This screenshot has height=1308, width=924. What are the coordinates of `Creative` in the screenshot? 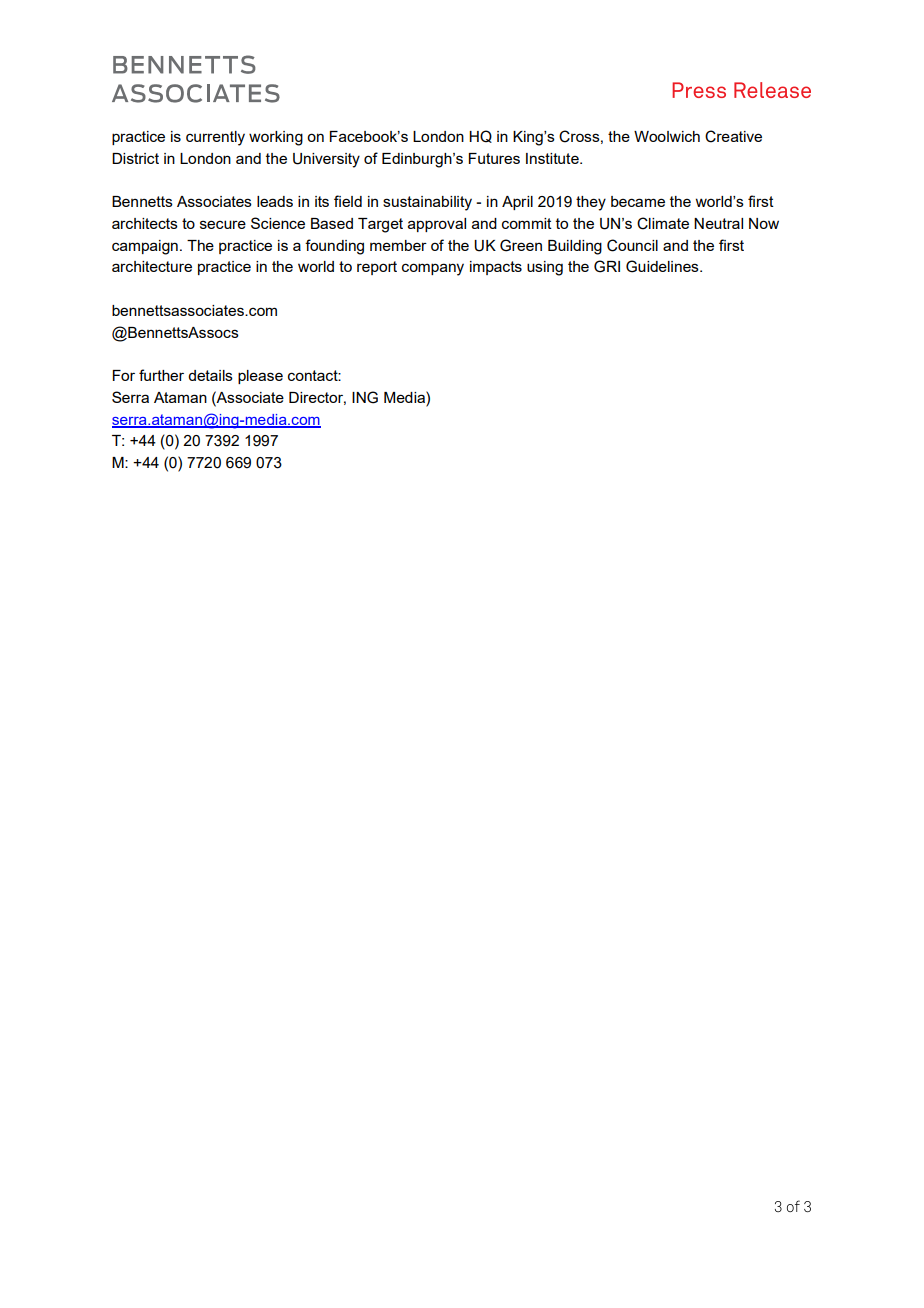 It's located at (733, 136).
